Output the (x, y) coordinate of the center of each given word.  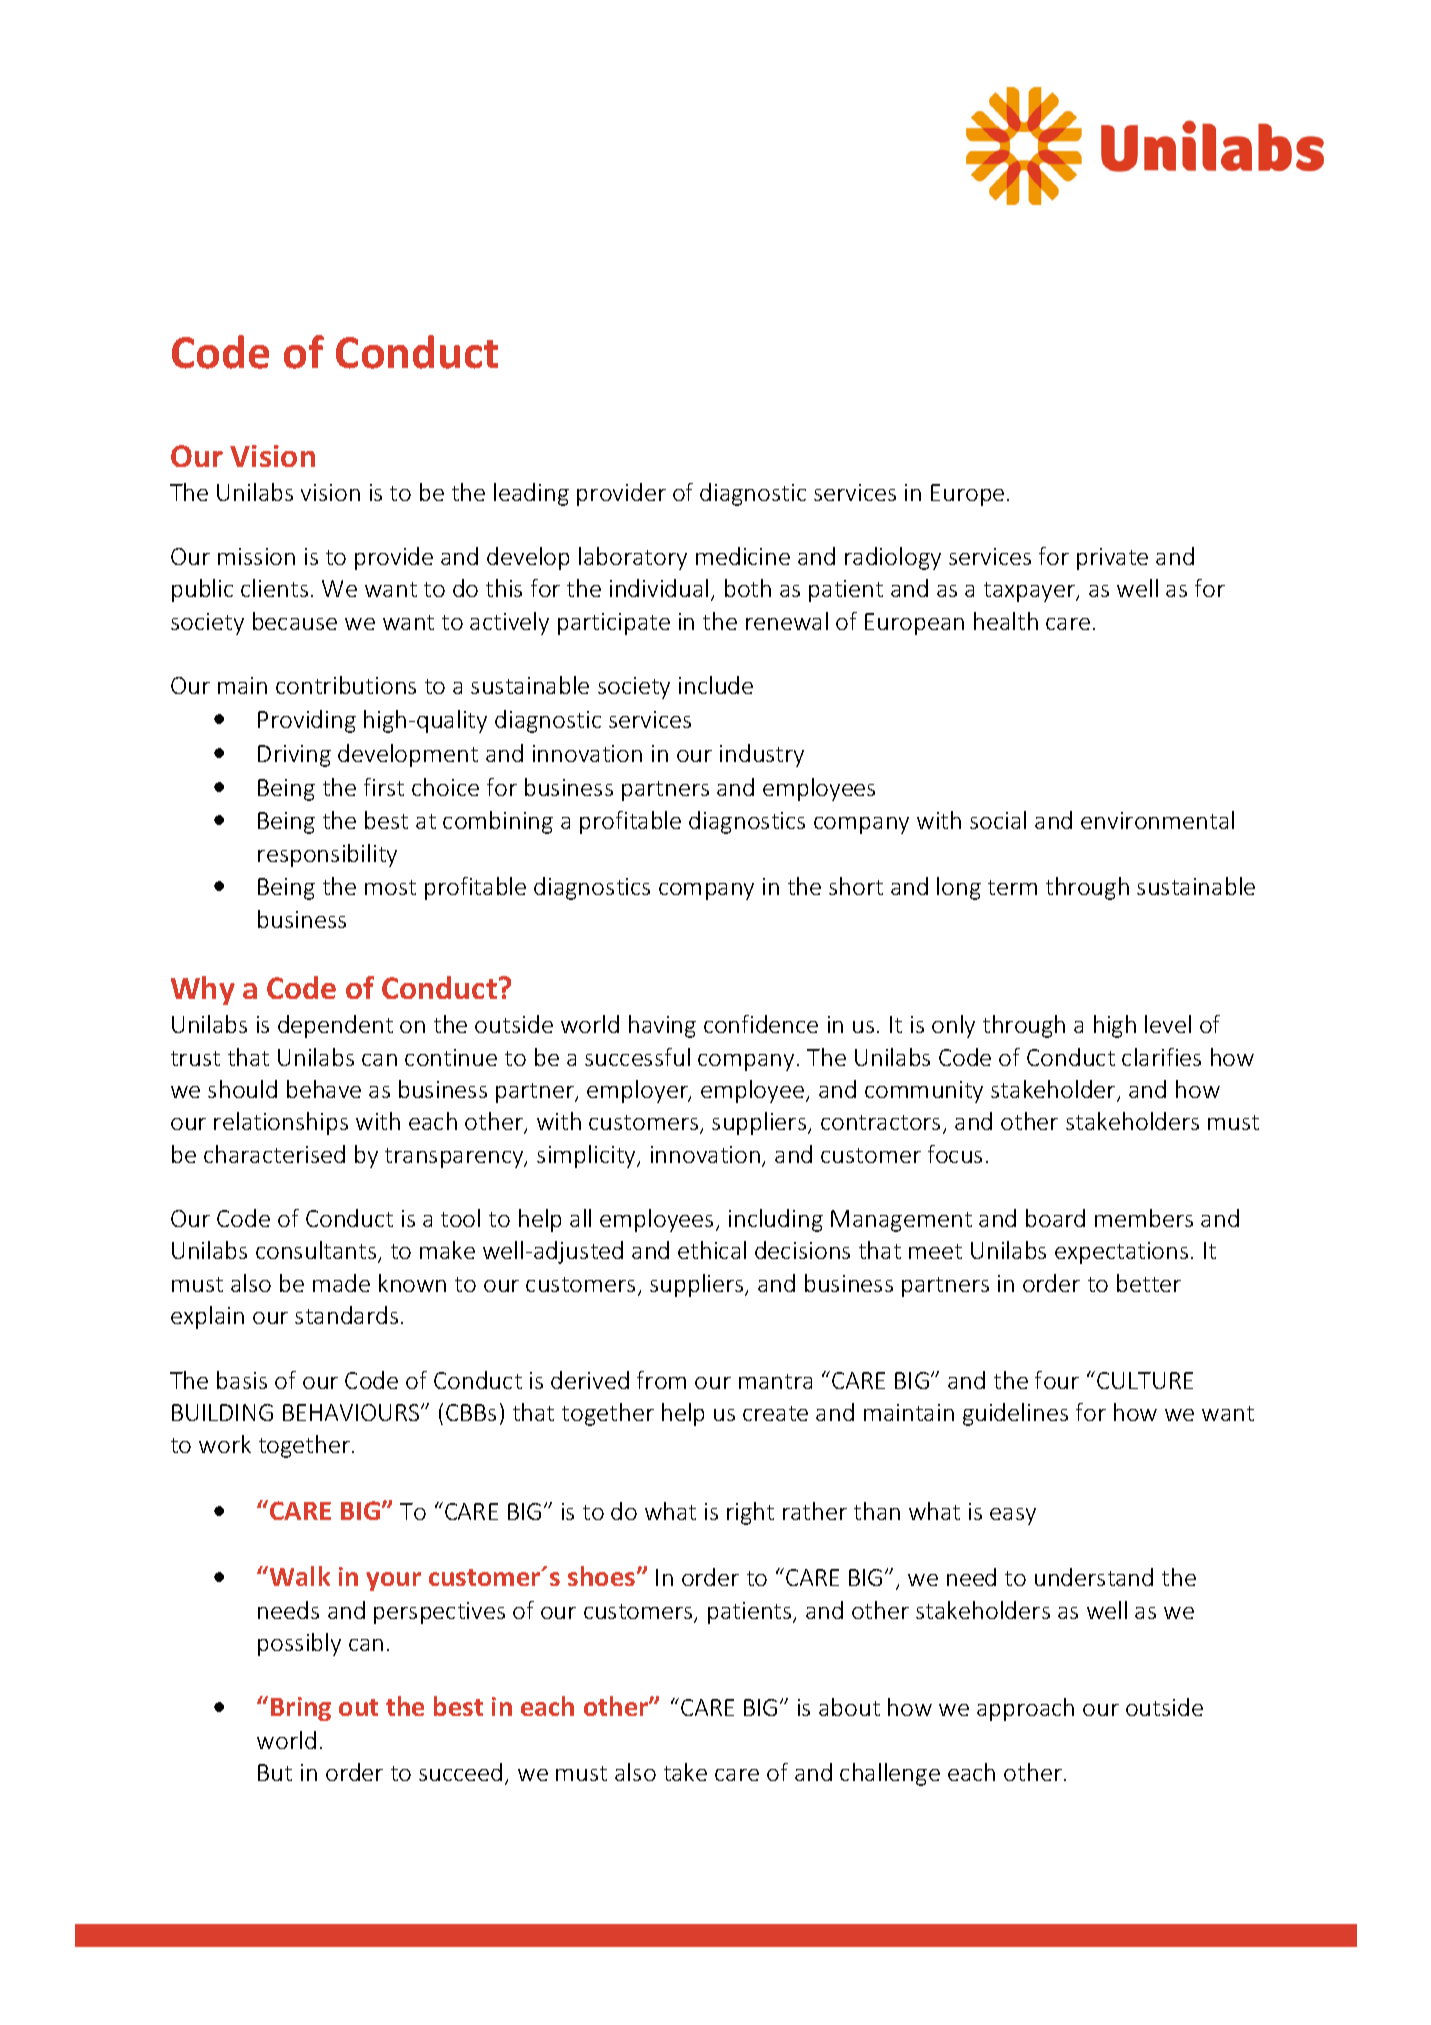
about (849, 1707)
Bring (301, 1709)
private (1112, 559)
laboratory (633, 558)
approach (1025, 1709)
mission (256, 556)
